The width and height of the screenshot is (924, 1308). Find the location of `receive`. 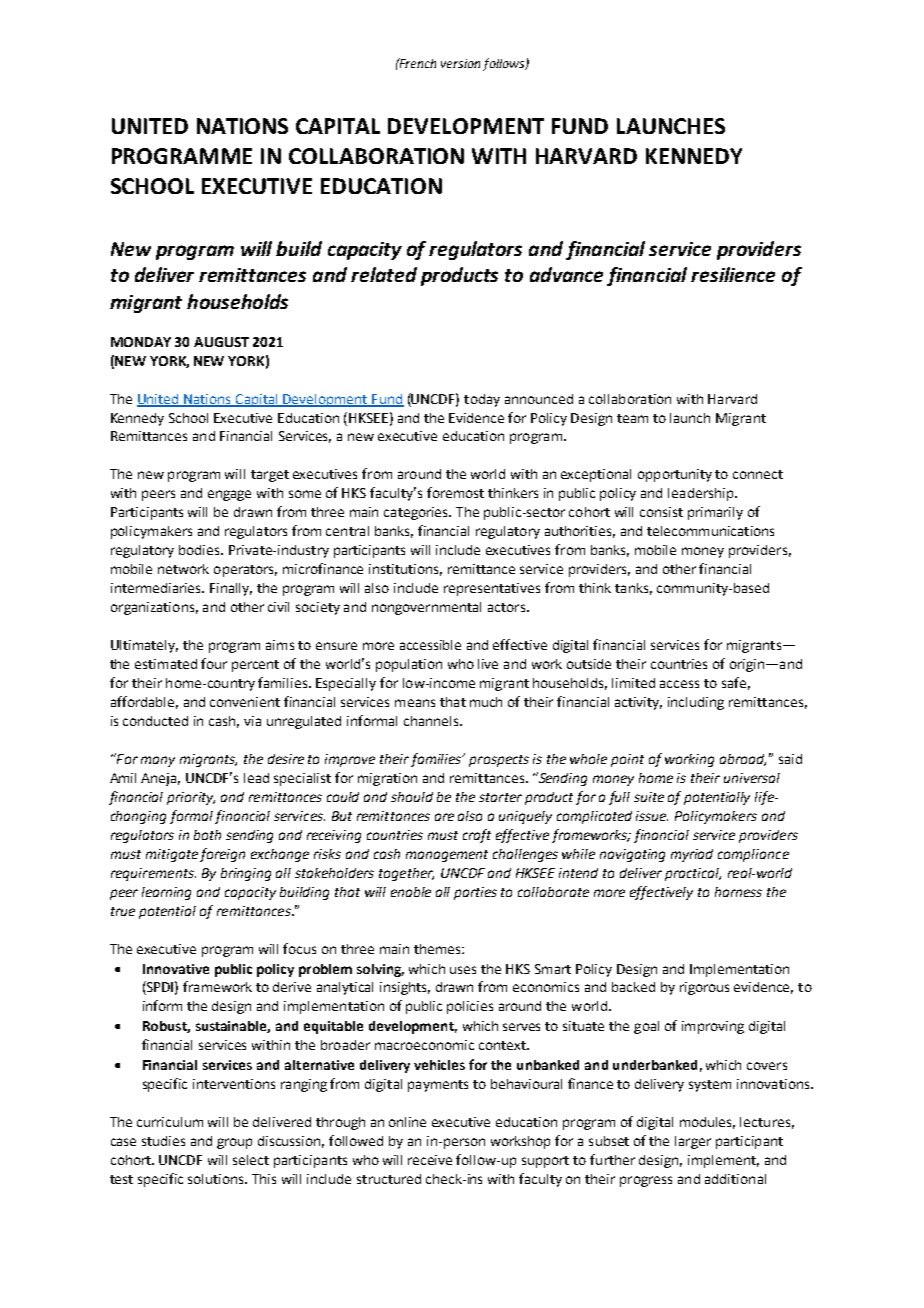

receive is located at coordinates (430, 1160).
